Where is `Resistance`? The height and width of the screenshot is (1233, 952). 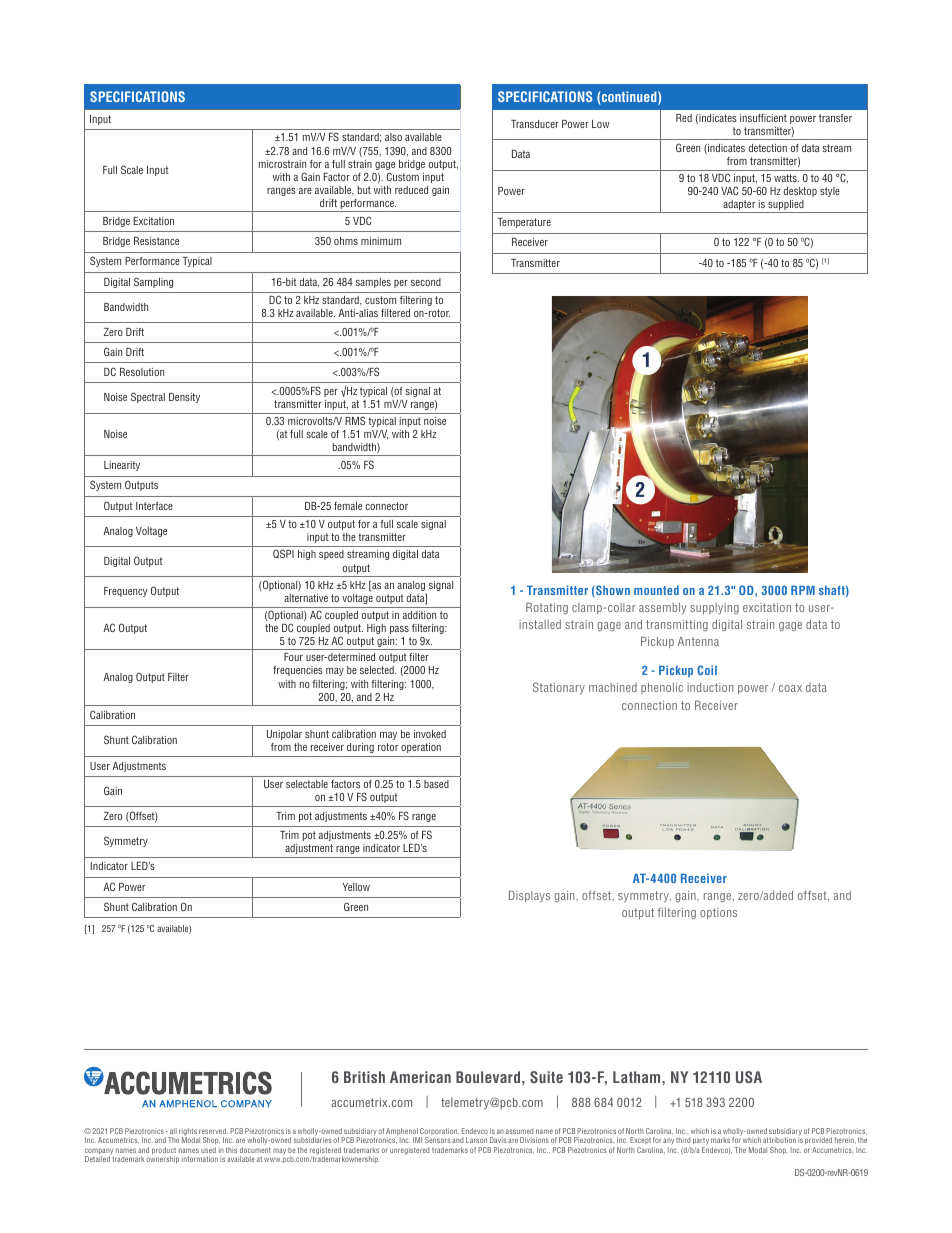 Resistance is located at coordinates (156, 241).
